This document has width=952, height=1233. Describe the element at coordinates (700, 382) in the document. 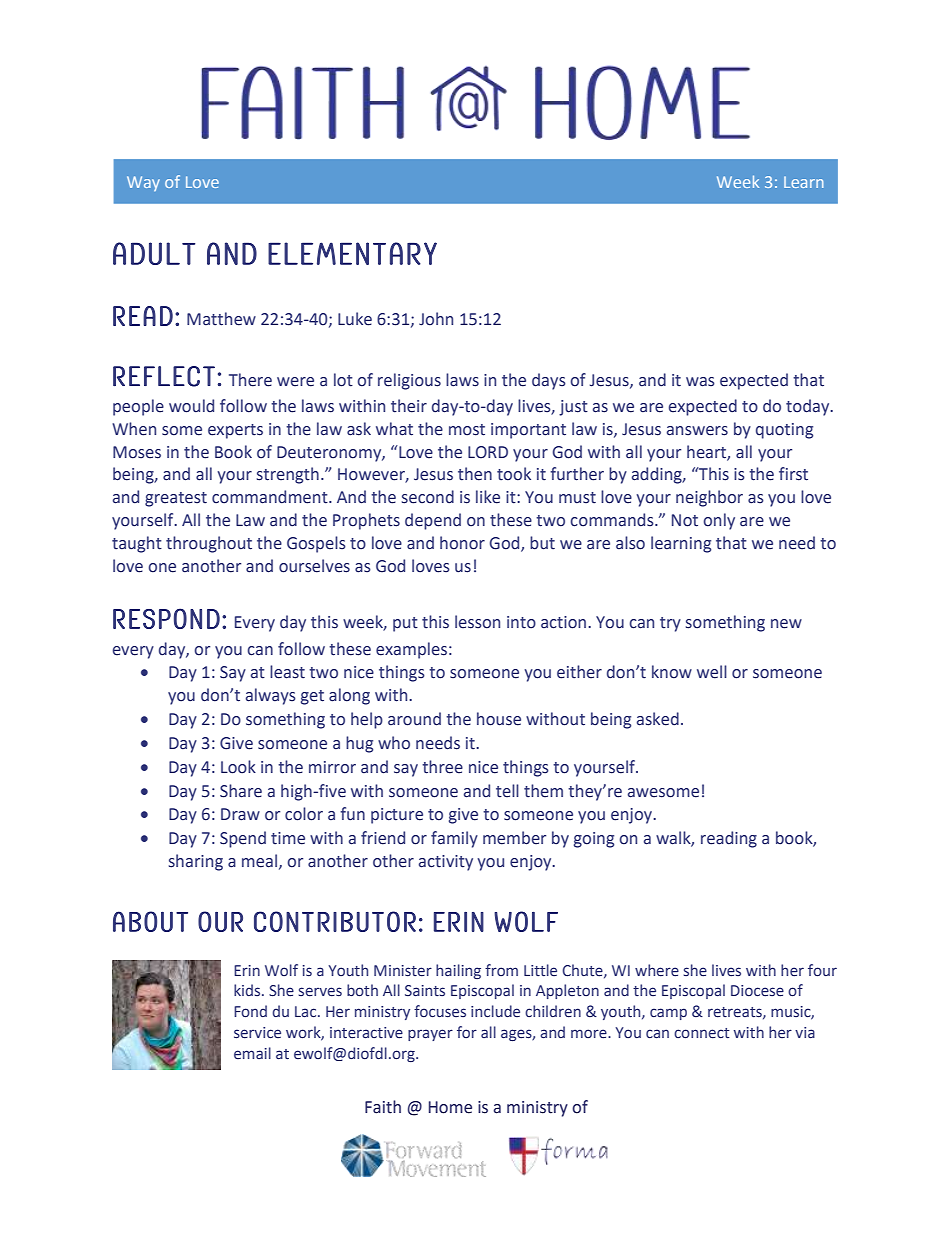

I see `was` at that location.
